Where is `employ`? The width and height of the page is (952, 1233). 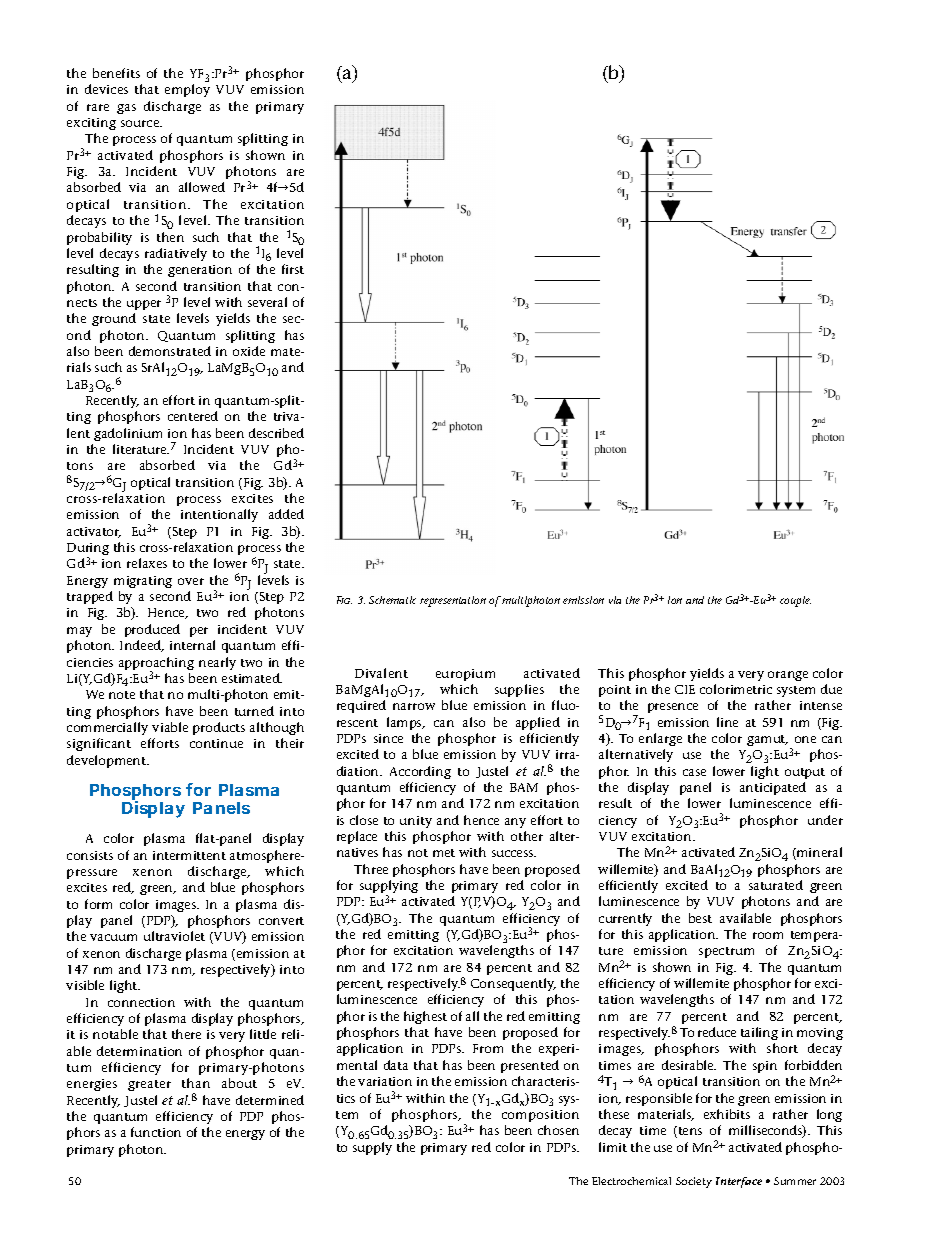 employ is located at coordinates (187, 90).
